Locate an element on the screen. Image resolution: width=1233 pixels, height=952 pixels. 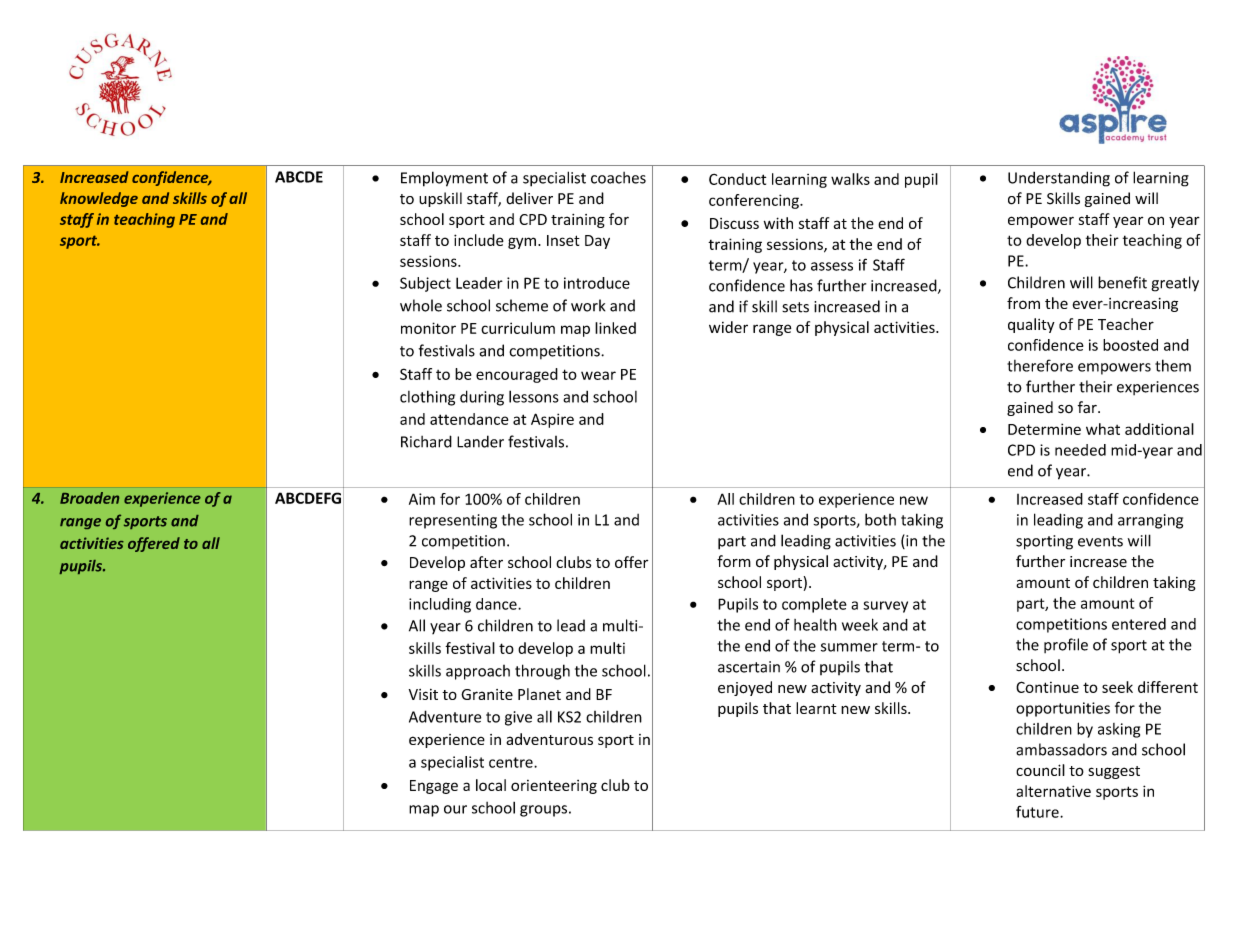
coaches is located at coordinates (618, 178).
